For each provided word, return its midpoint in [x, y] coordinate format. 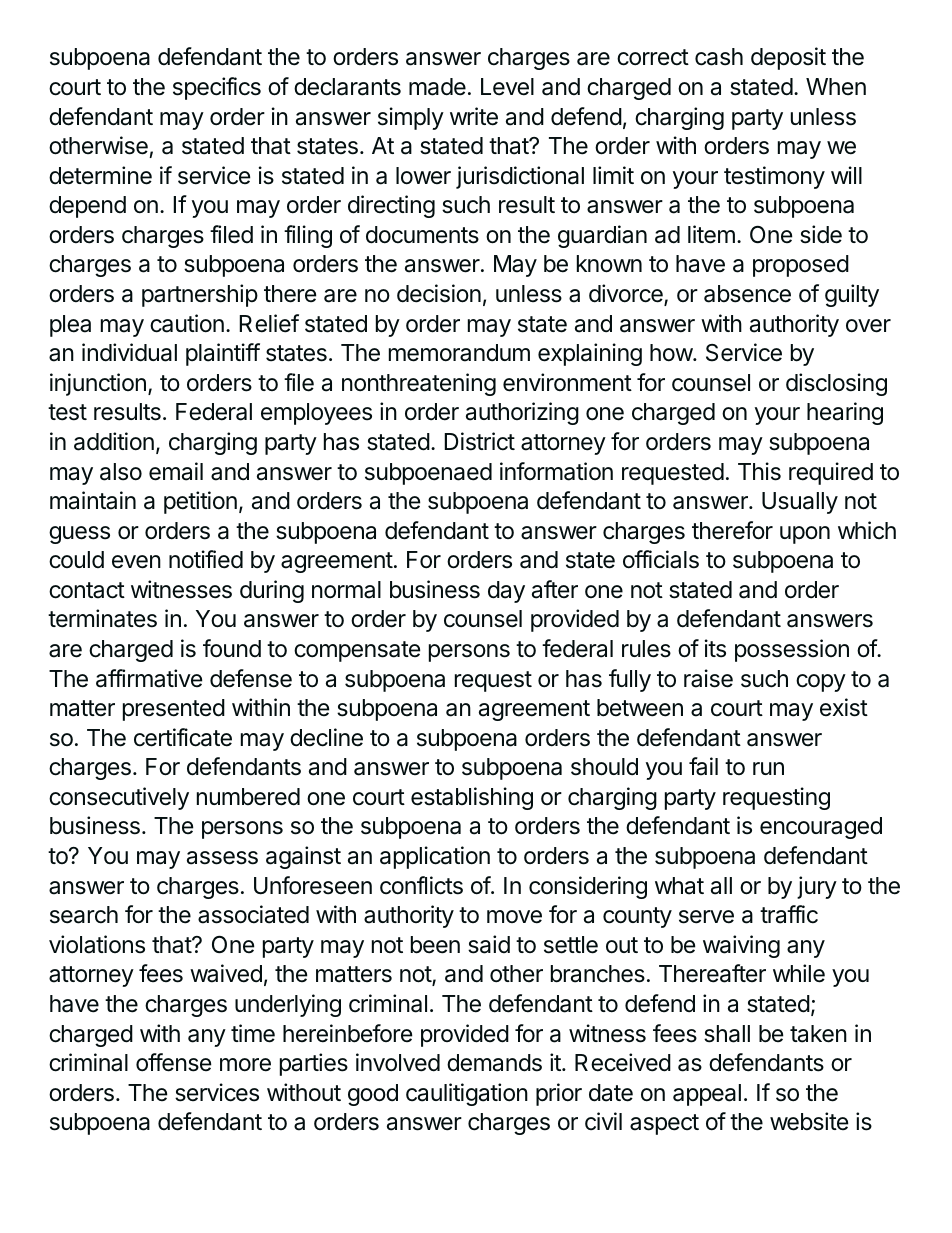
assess [222, 858]
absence [747, 294]
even [136, 562]
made [437, 87]
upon [805, 535]
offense [173, 1062]
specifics [217, 88]
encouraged [821, 828]
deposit [788, 58]
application [435, 857]
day [506, 592]
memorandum [459, 353]
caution [187, 323]
